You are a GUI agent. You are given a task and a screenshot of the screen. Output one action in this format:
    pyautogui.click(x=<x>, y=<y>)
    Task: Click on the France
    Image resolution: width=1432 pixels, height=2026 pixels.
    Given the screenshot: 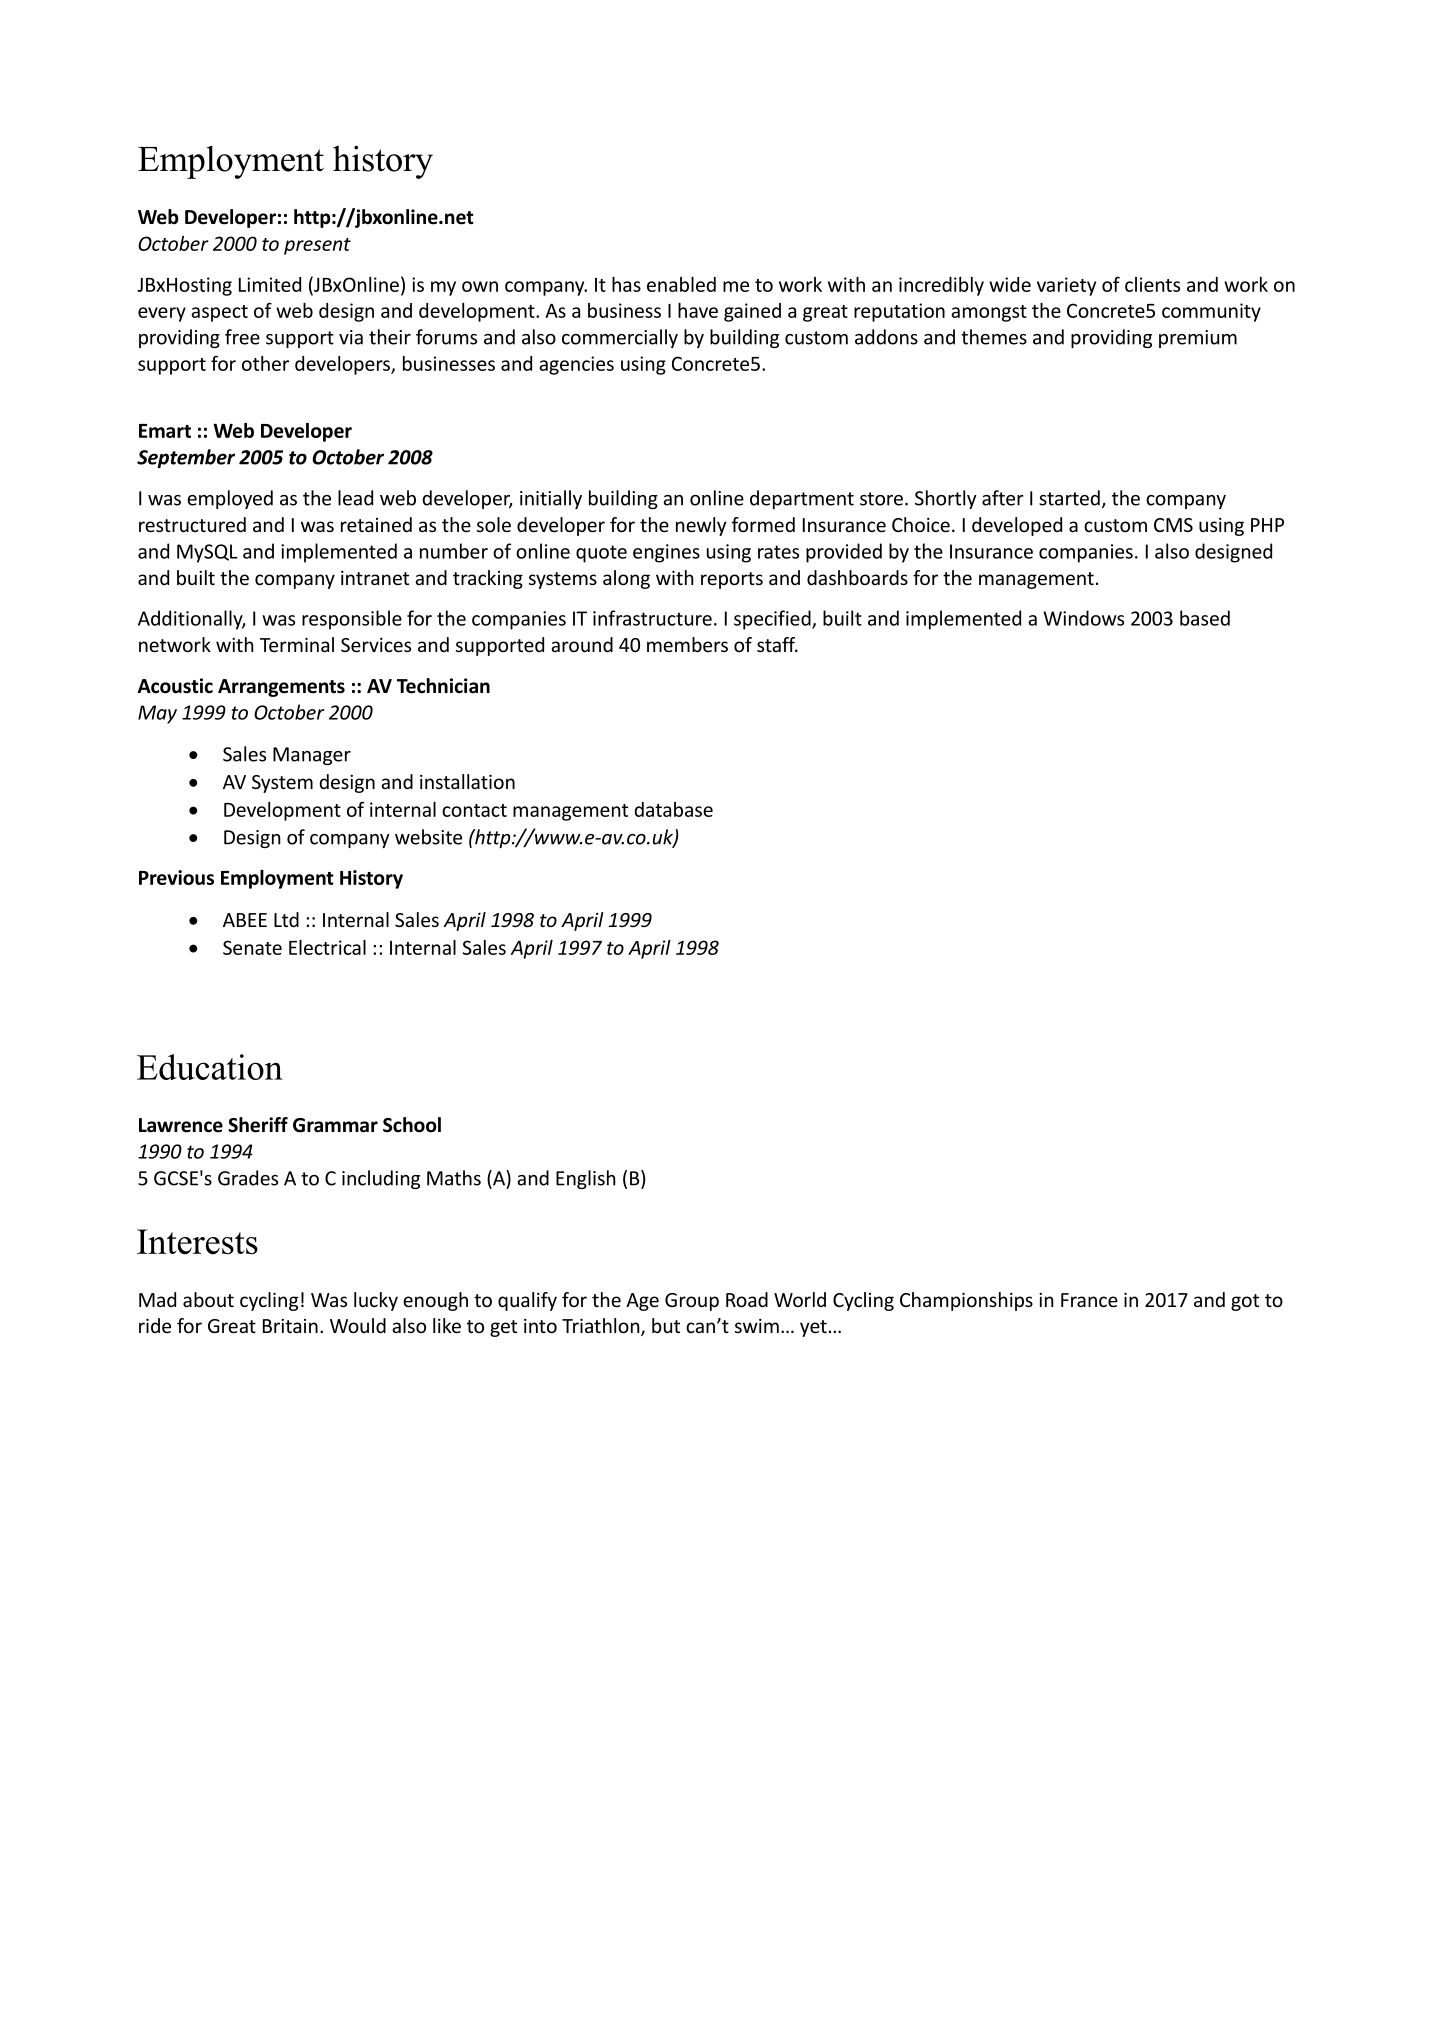 What is the action you would take?
    pyautogui.click(x=1089, y=1300)
